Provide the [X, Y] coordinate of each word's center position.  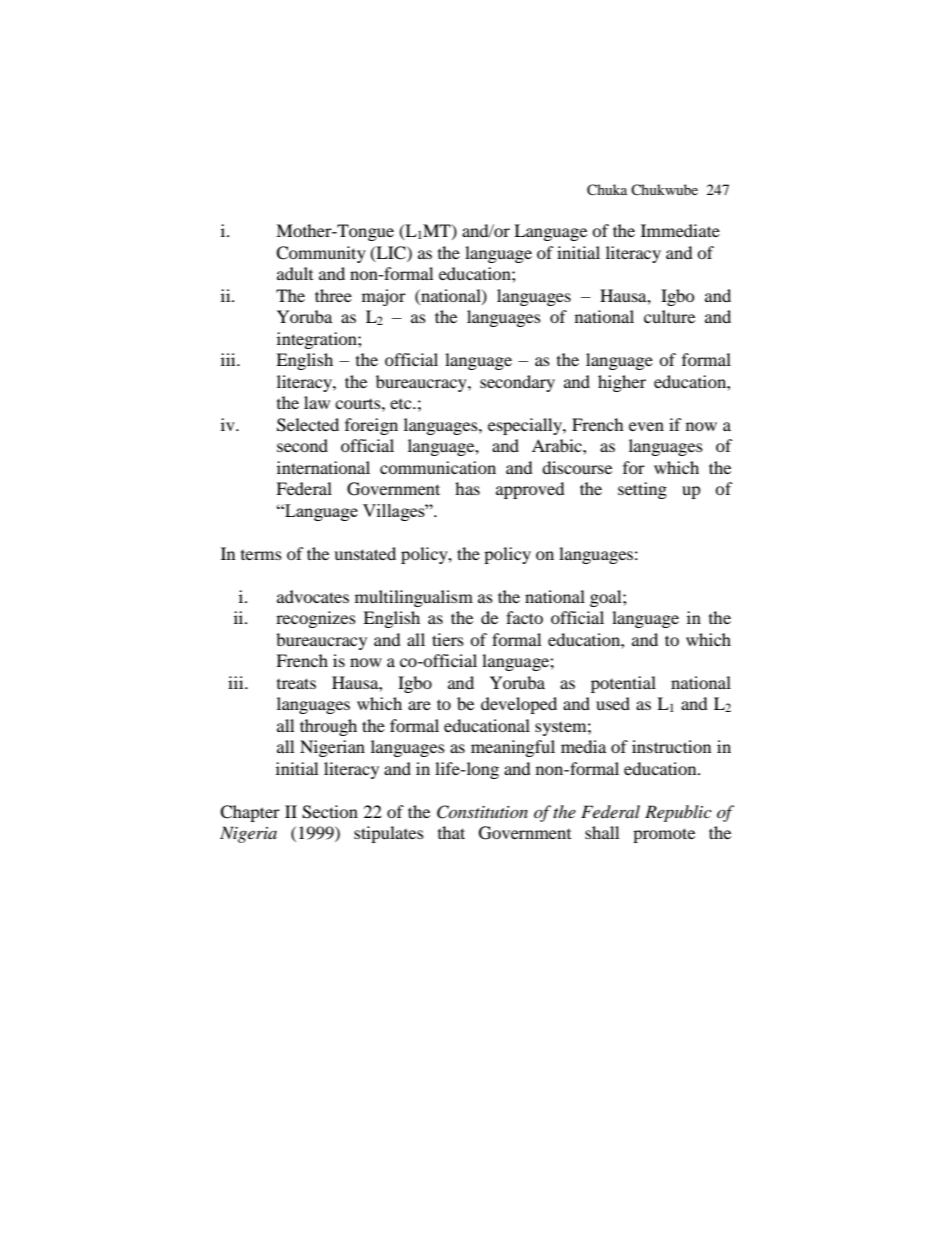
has [467, 488]
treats [296, 683]
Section [330, 812]
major [384, 297]
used [613, 703]
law [317, 402]
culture [669, 316]
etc [402, 404]
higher [622, 383]
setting [642, 490]
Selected [308, 425]
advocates [313, 596]
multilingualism [414, 598]
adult [295, 273]
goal [607, 598]
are [419, 705]
